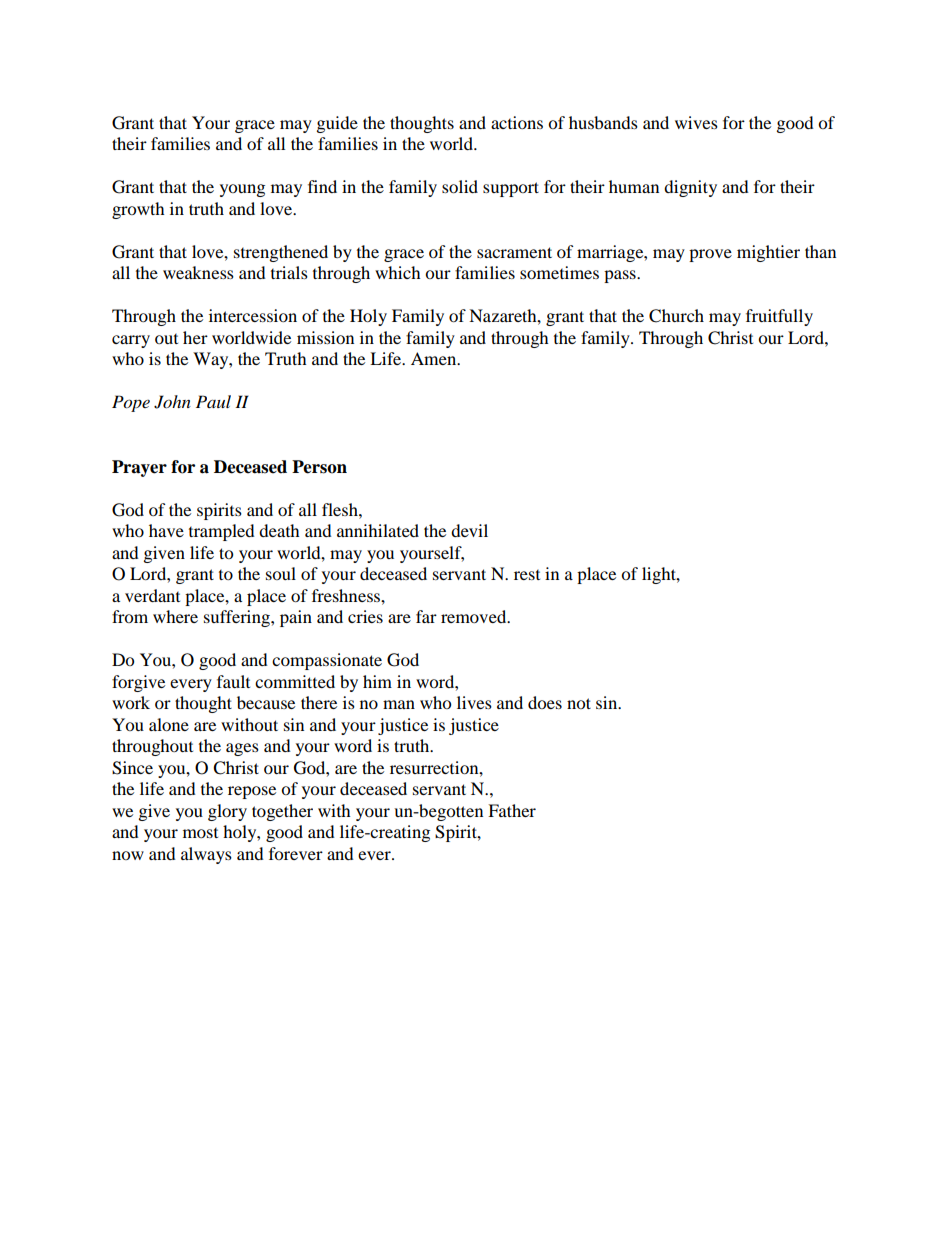 The width and height of the document is (952, 1233). What do you see at coordinates (512, 810) in the document?
I see `Father` at bounding box center [512, 810].
